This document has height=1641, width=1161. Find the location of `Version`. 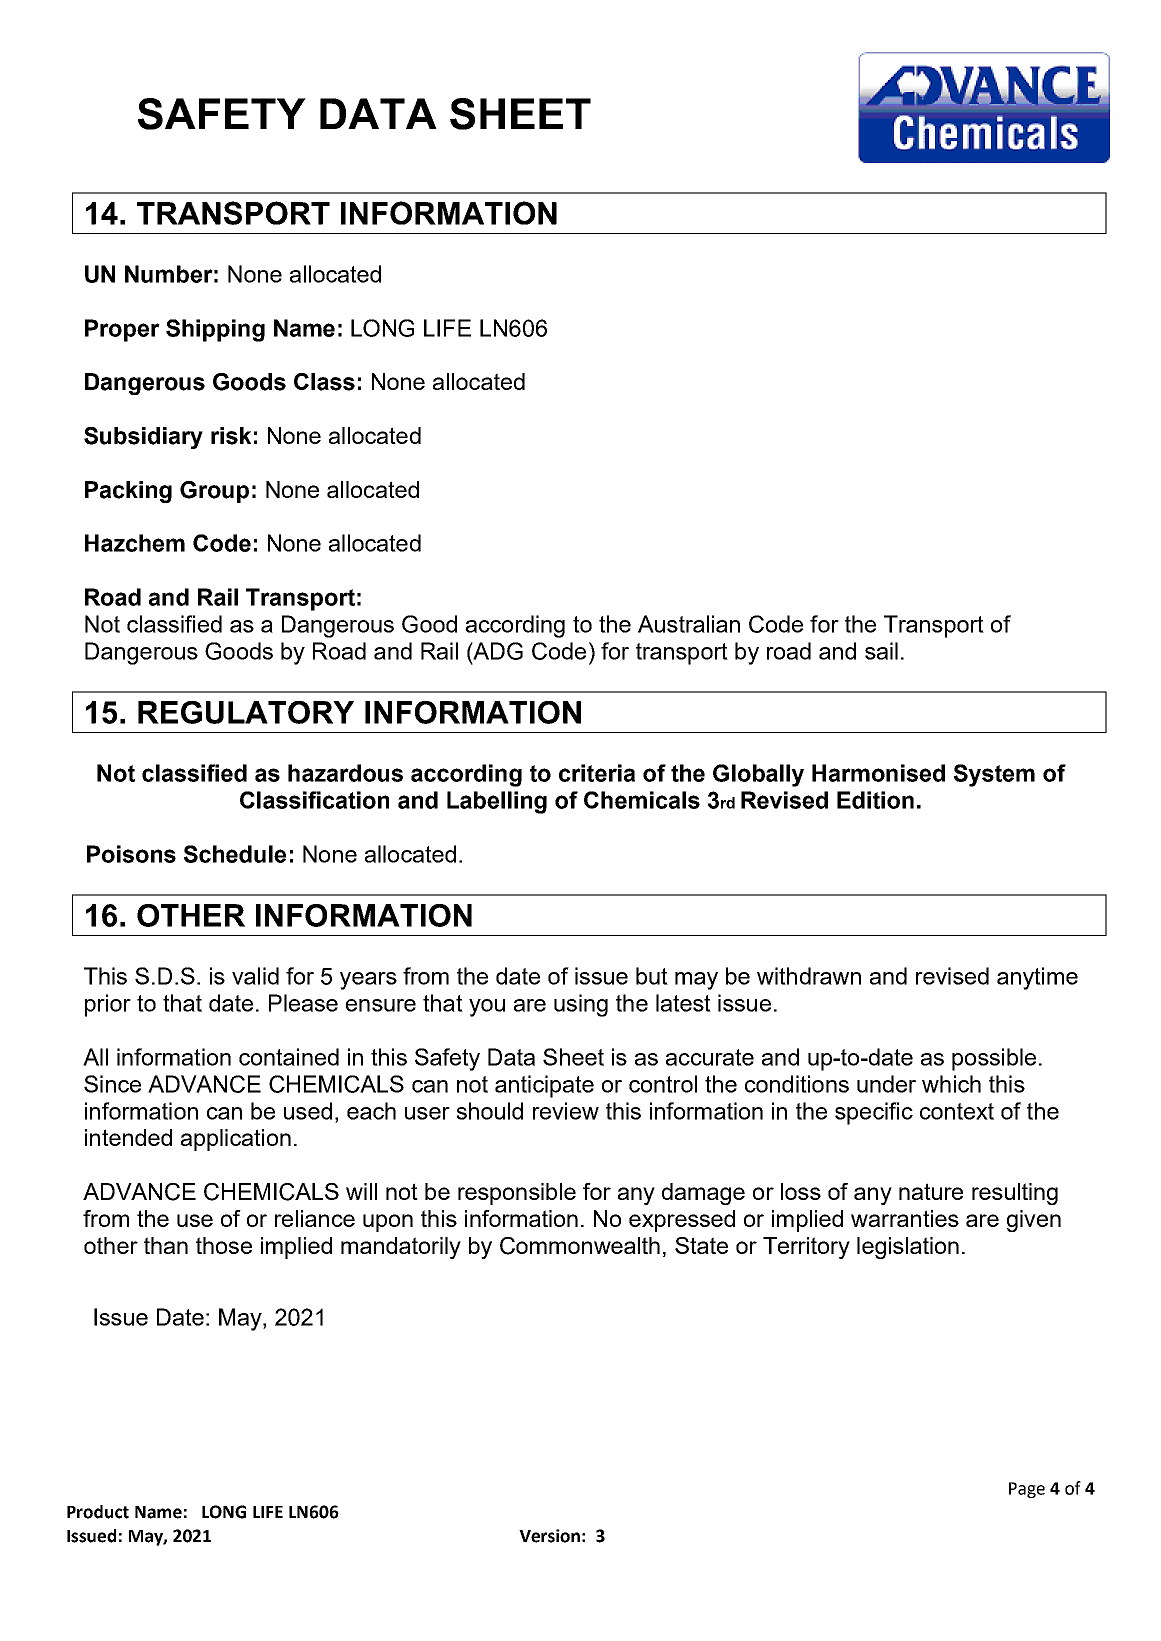

Version is located at coordinates (549, 1536).
